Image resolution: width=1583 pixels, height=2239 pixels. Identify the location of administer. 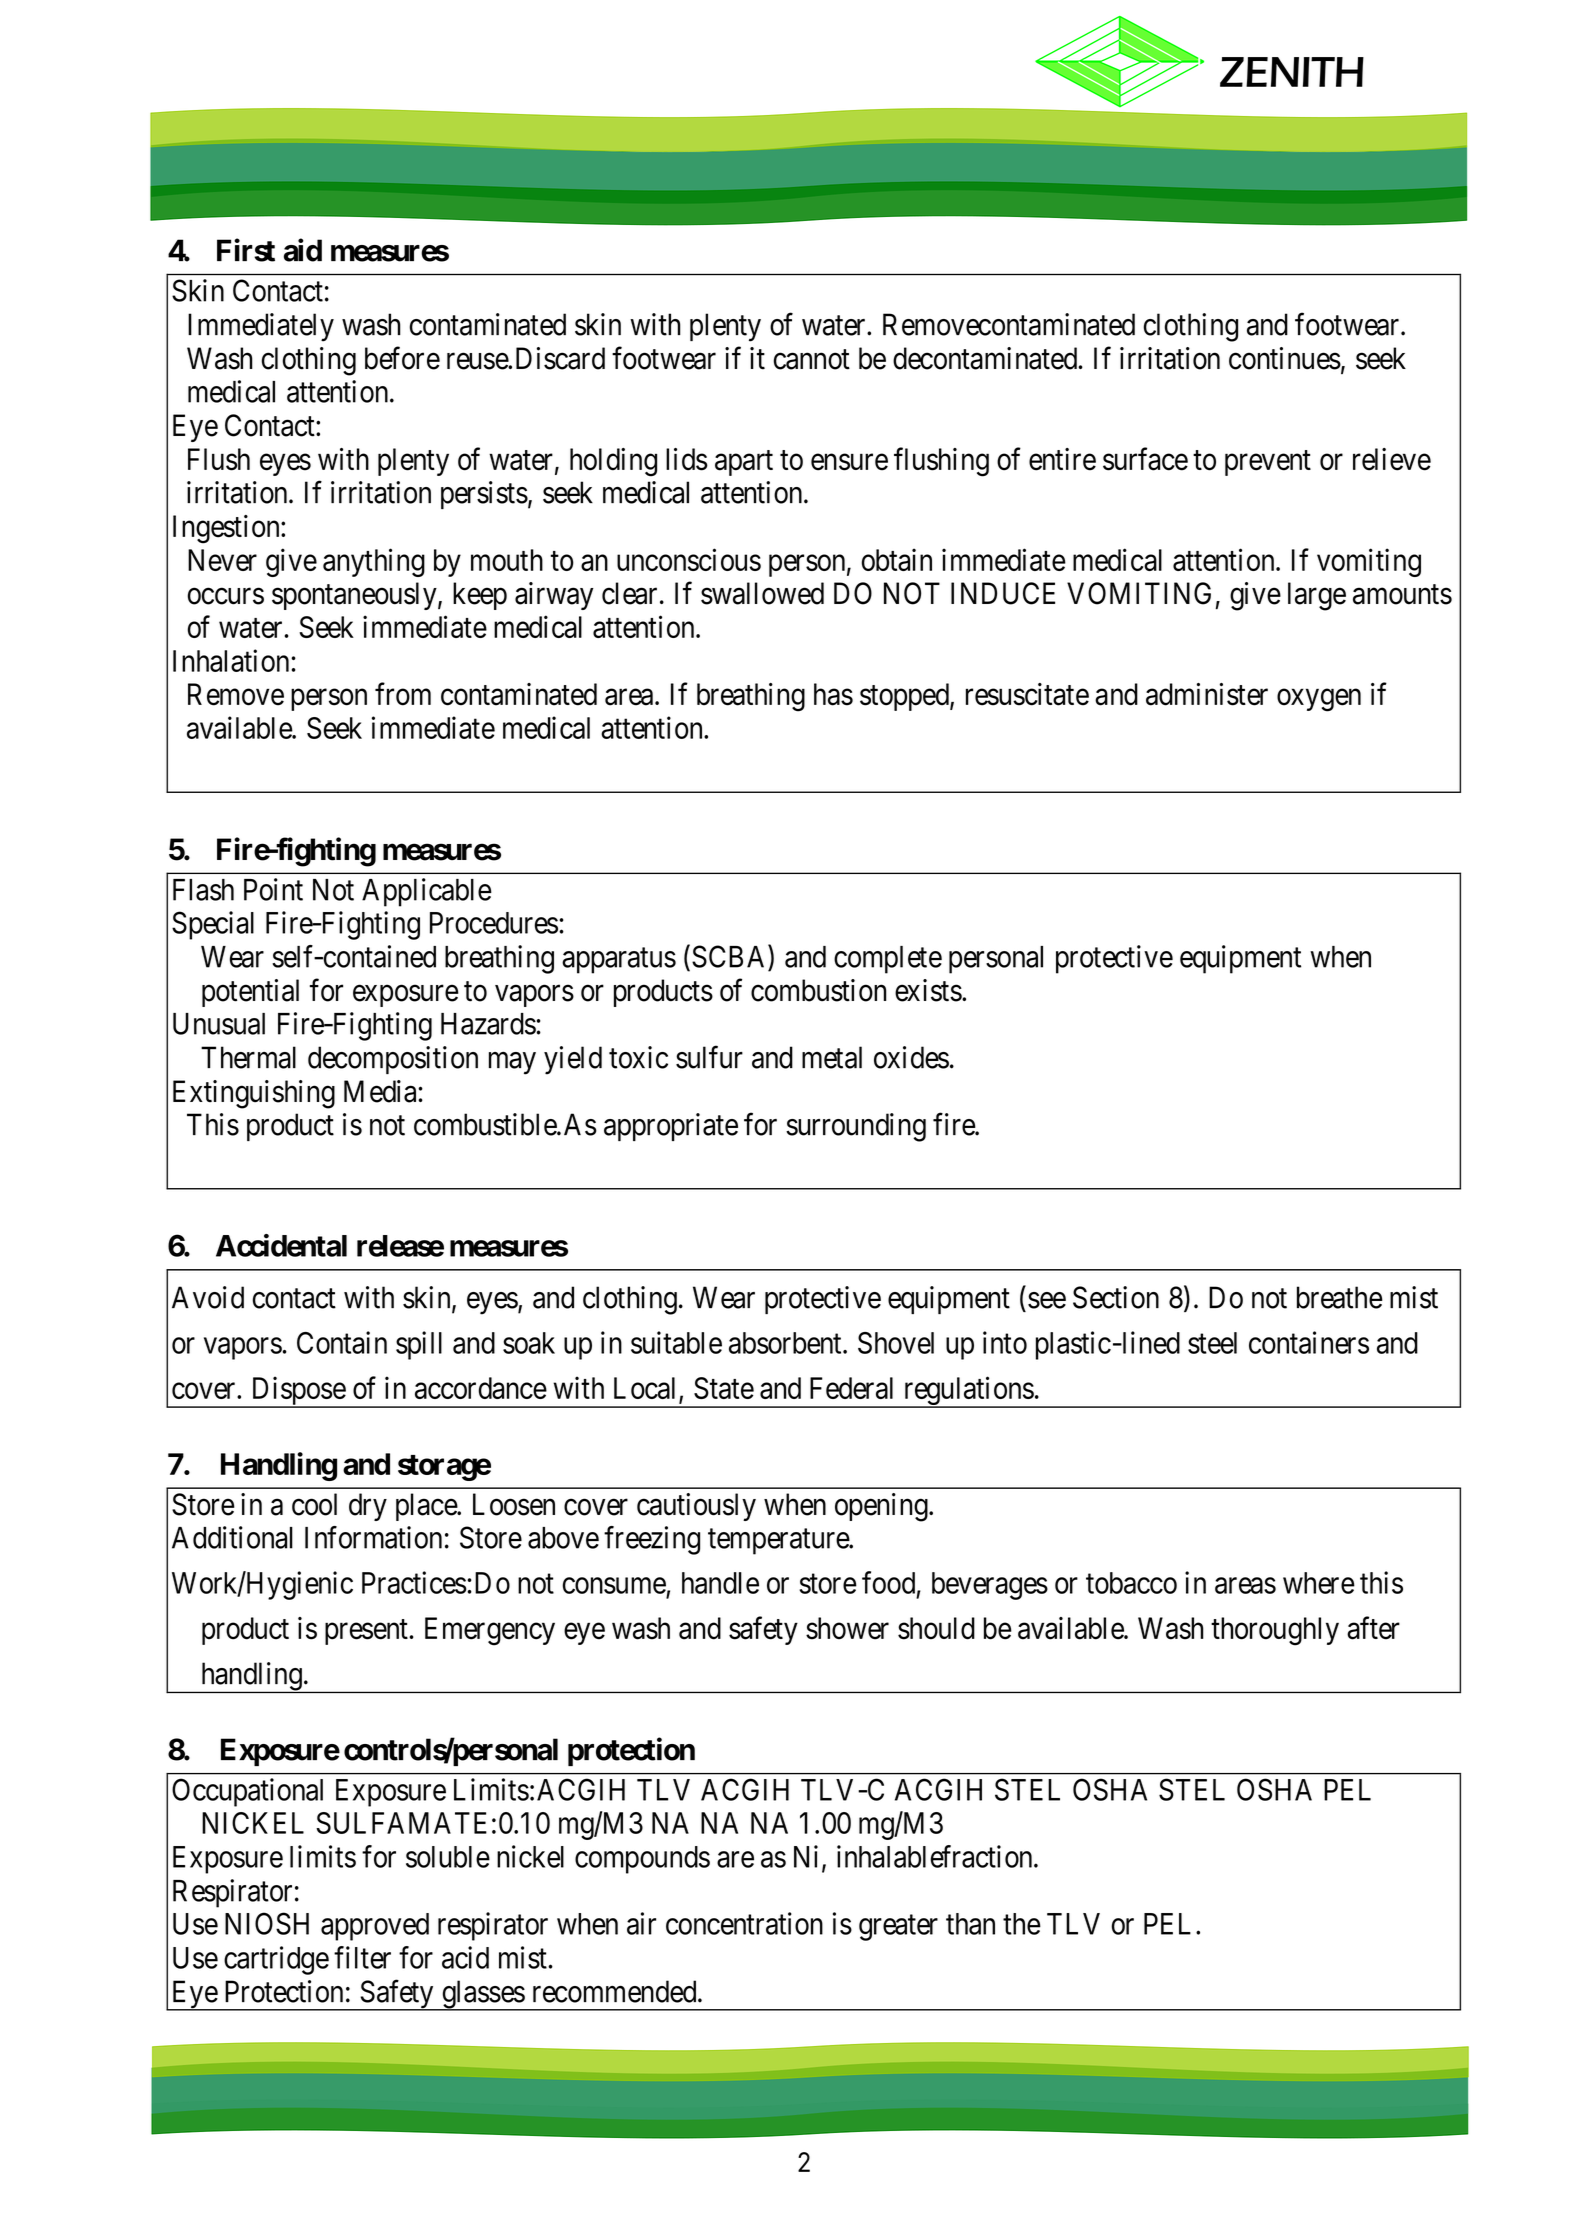
(1207, 694).
